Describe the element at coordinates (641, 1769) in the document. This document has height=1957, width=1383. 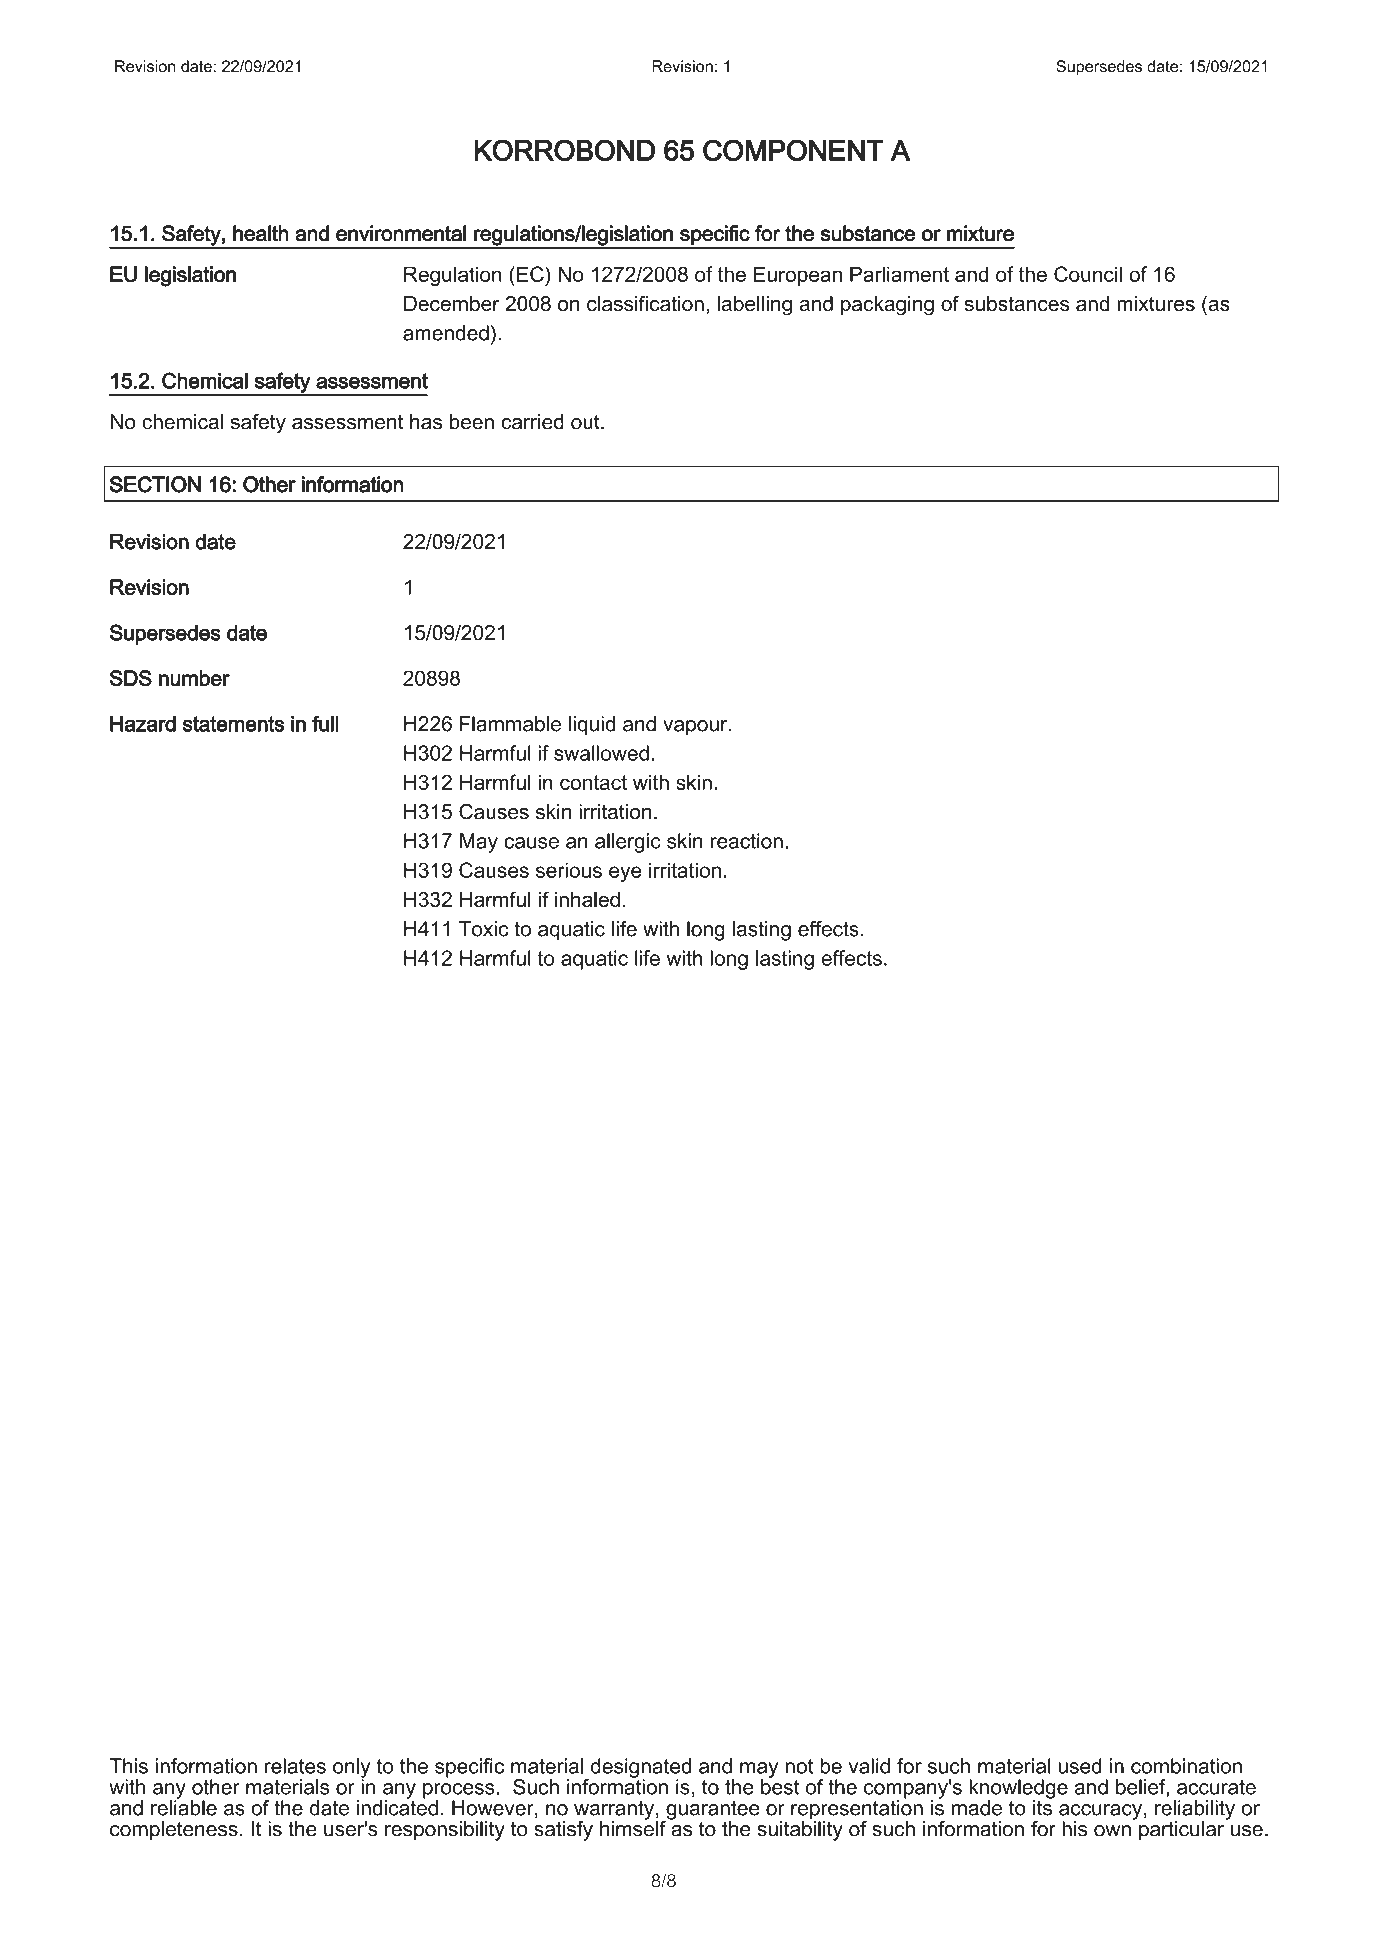
I see `designated` at that location.
